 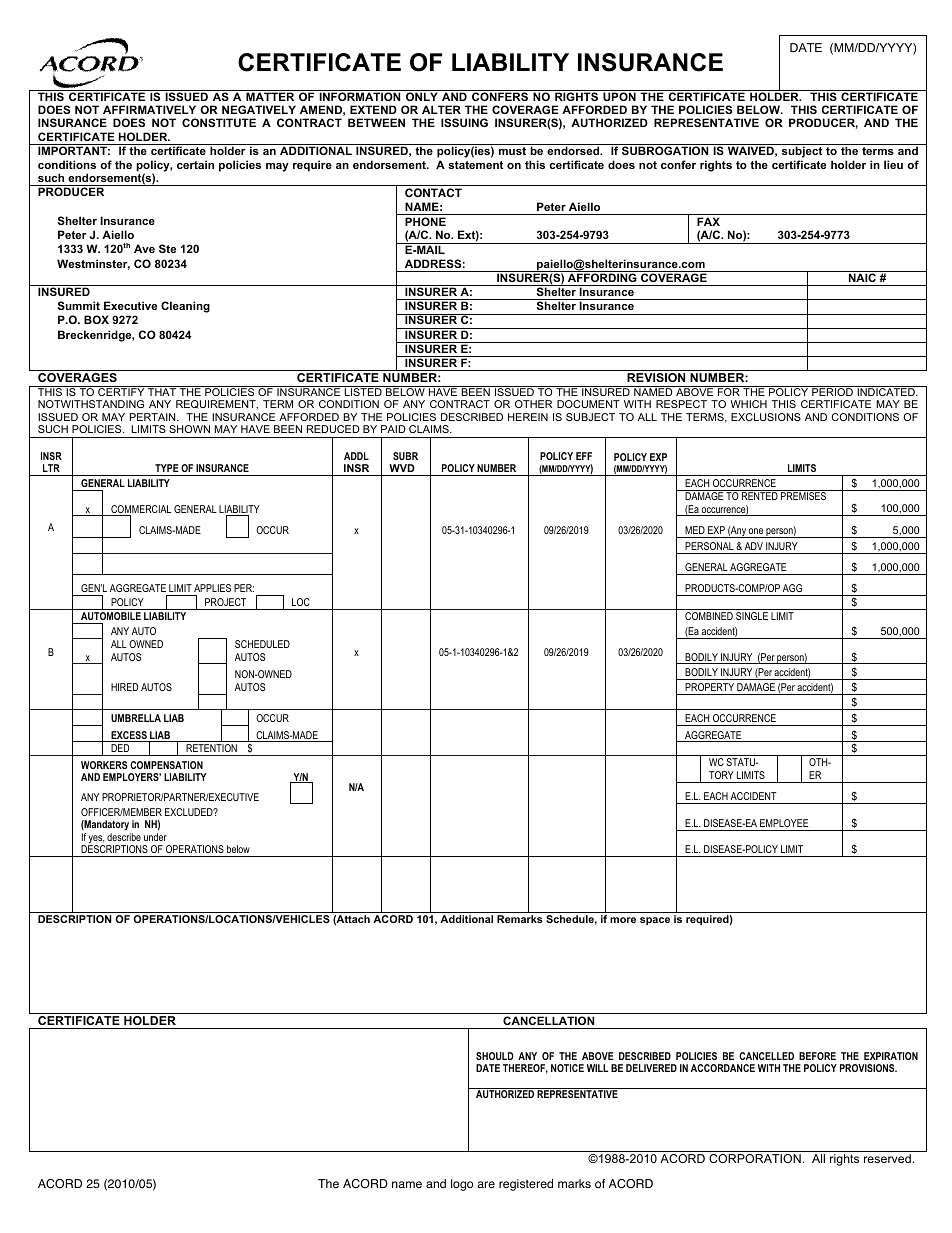 What do you see at coordinates (462, 1185) in the screenshot?
I see `logo` at bounding box center [462, 1185].
